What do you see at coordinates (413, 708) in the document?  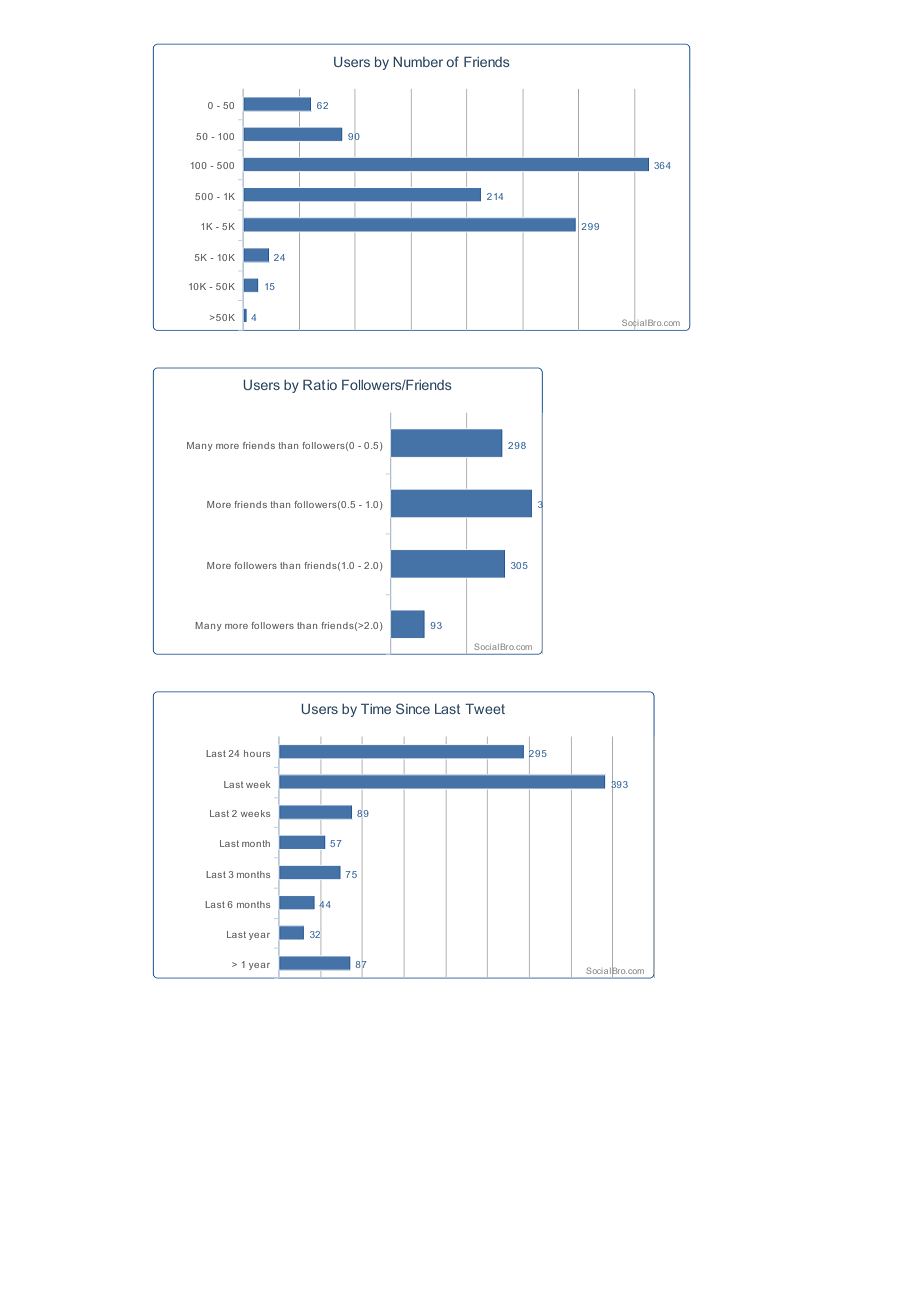 I see `Since` at bounding box center [413, 708].
